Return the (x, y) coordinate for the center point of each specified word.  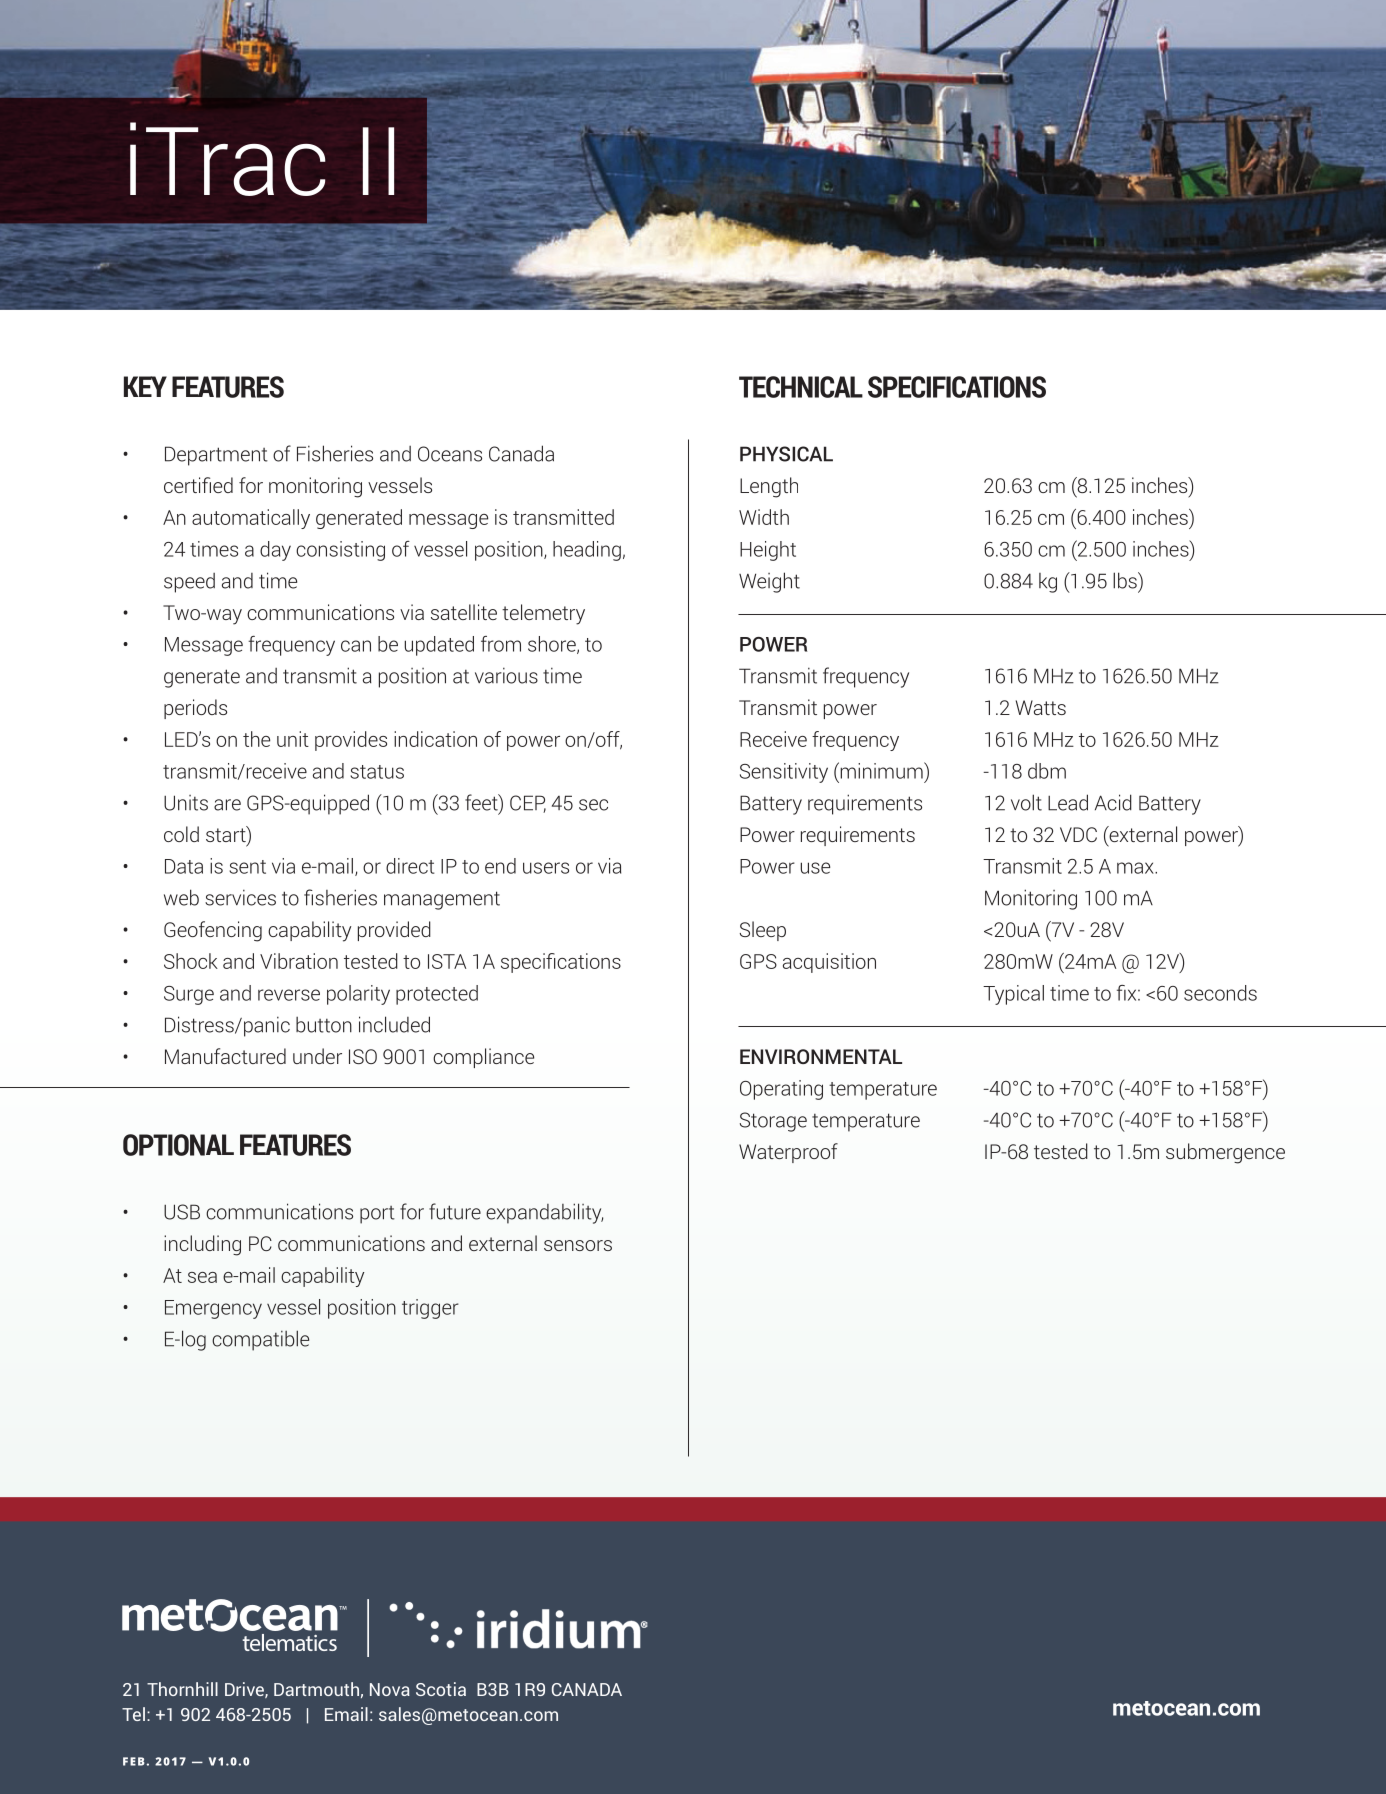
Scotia (441, 1689)
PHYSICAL (786, 454)
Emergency (213, 1309)
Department (216, 456)
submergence (1225, 1153)
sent (247, 867)
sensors (578, 1245)
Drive (245, 1690)
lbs (1126, 580)
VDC (1078, 834)
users (546, 868)
